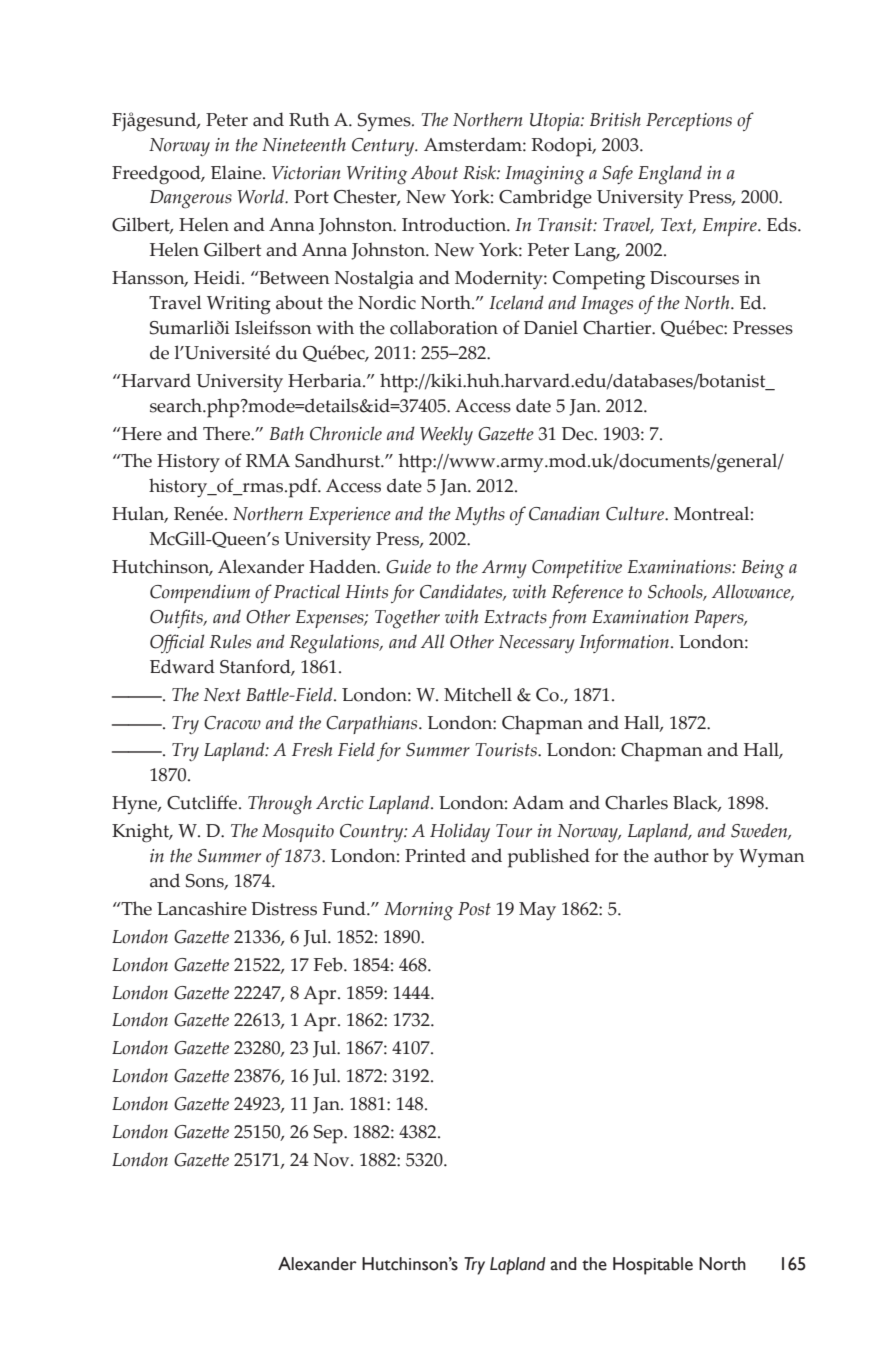  Describe the element at coordinates (478, 694) in the image. I see `Mitchell` at that location.
